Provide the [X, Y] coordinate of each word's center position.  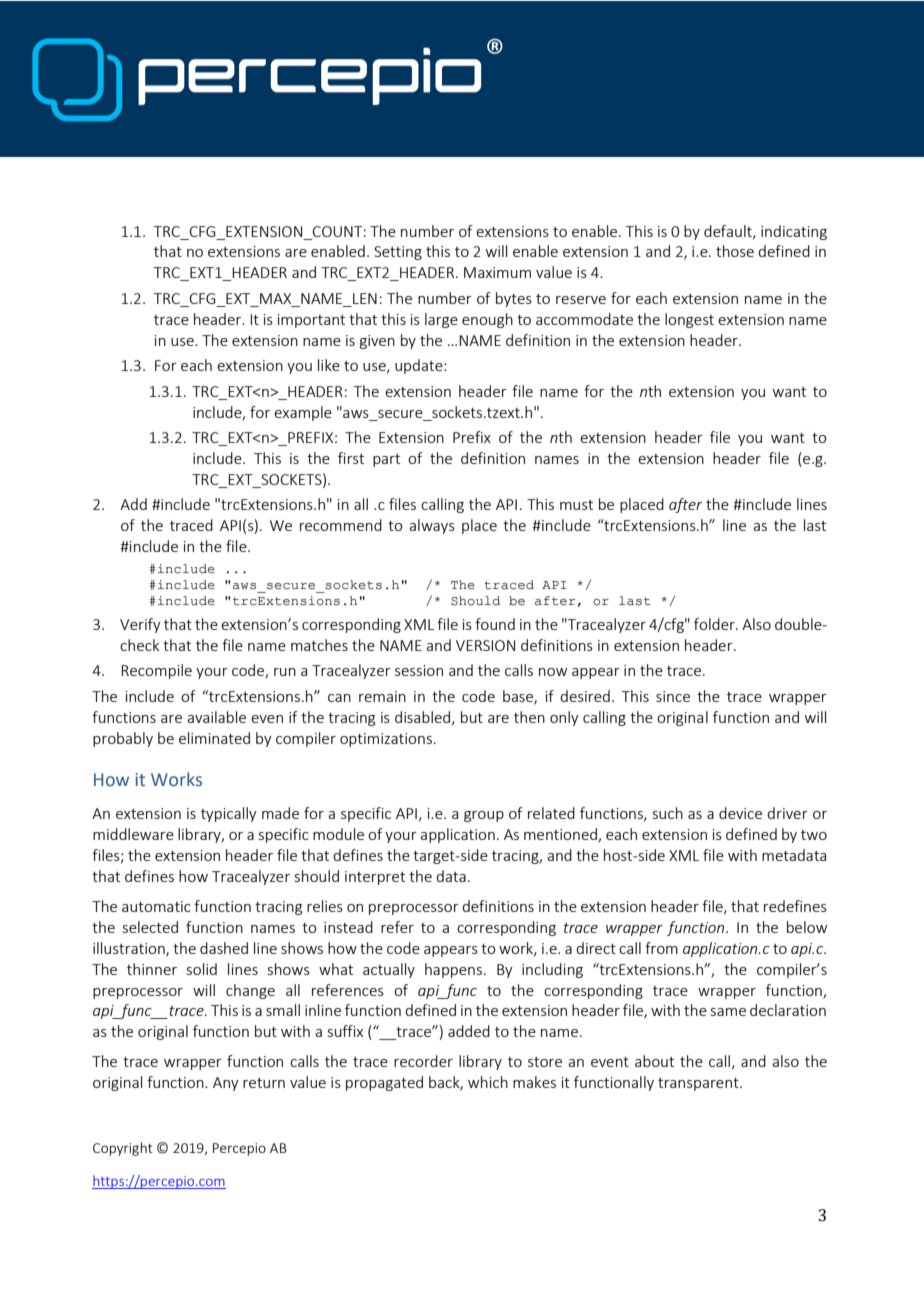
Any [226, 1084]
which [488, 1082]
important [311, 321]
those [735, 251]
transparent [699, 1084]
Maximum [497, 272]
